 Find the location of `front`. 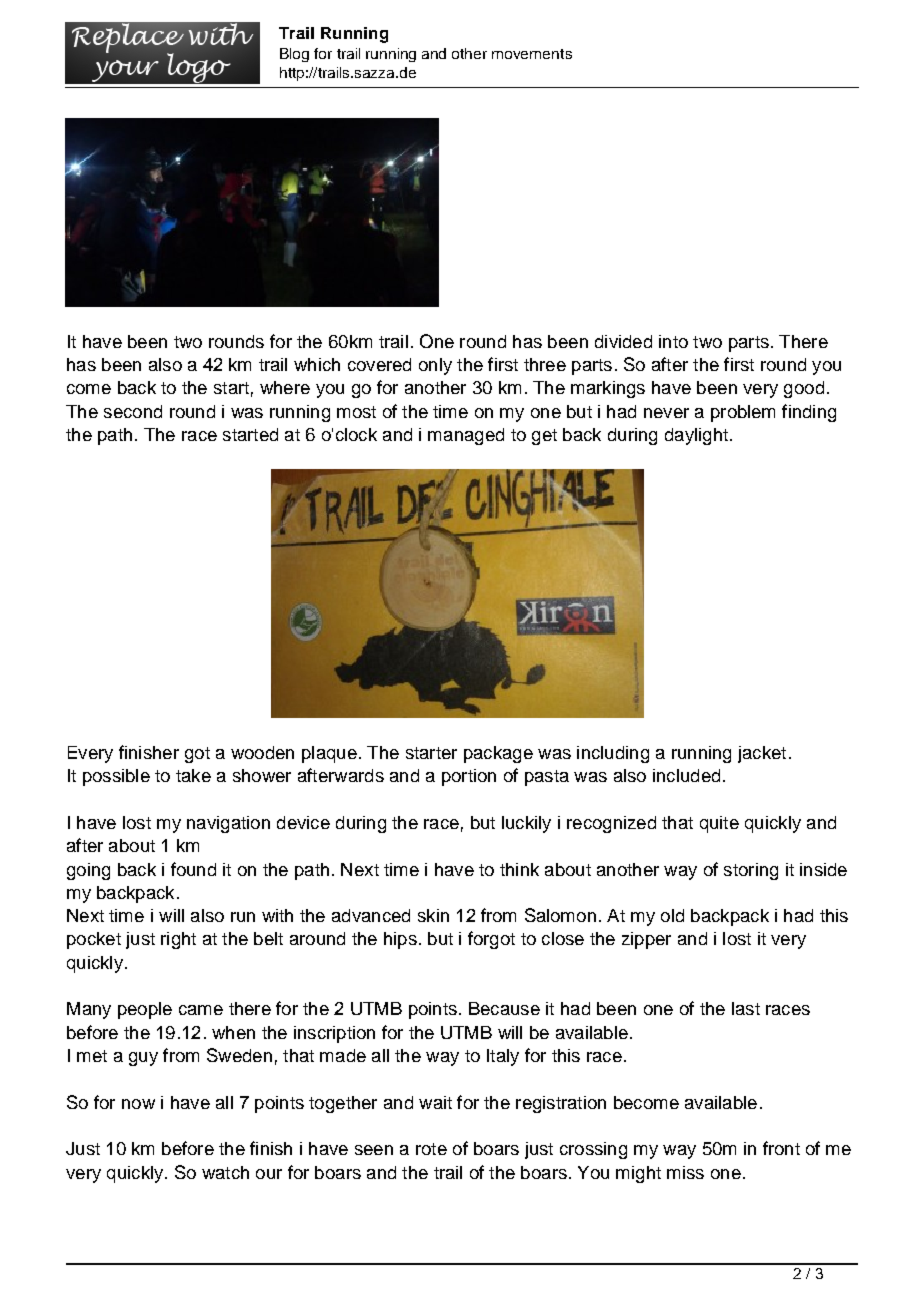

front is located at coordinates (781, 1148).
